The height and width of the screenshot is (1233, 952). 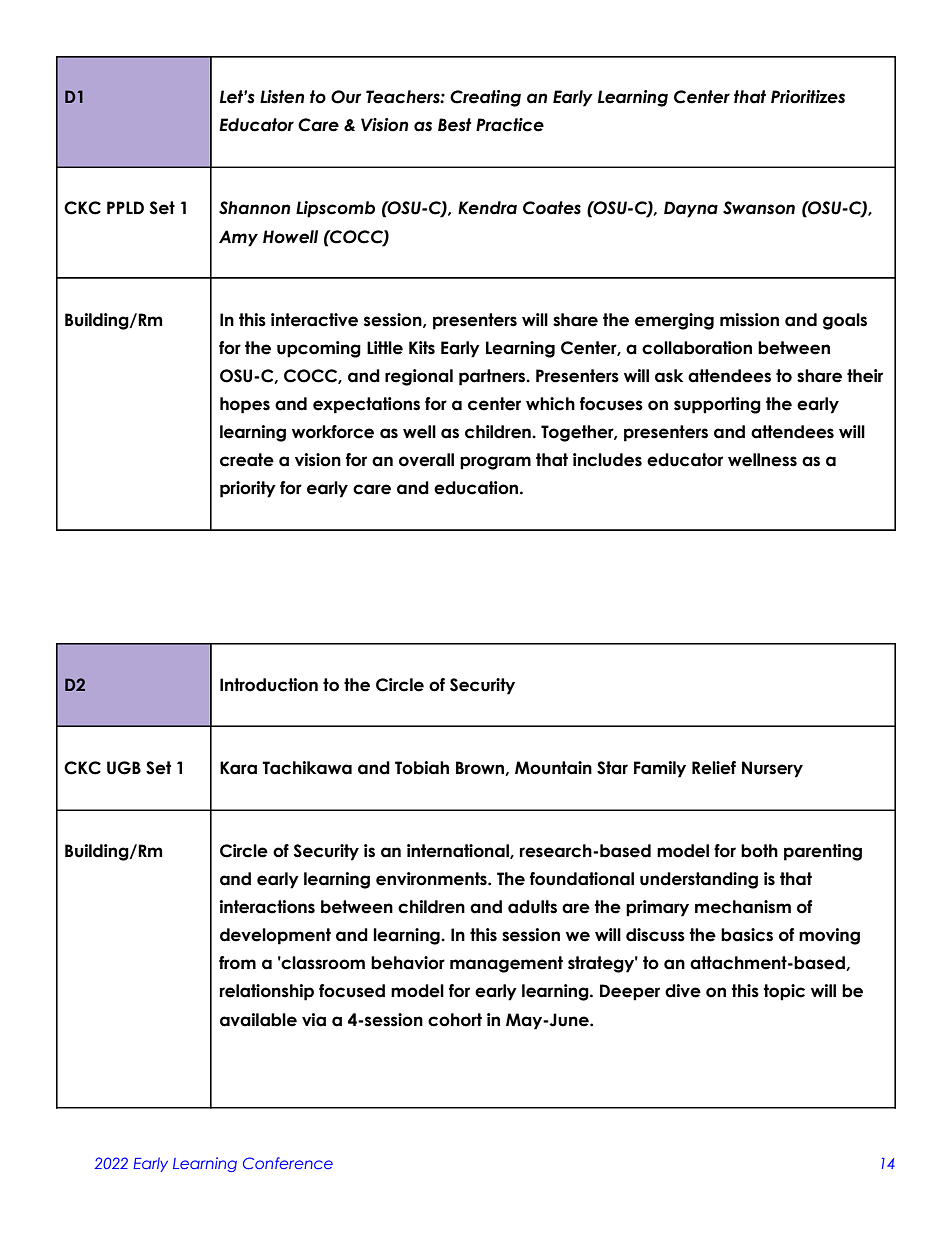 I want to click on Listen, so click(x=282, y=97).
